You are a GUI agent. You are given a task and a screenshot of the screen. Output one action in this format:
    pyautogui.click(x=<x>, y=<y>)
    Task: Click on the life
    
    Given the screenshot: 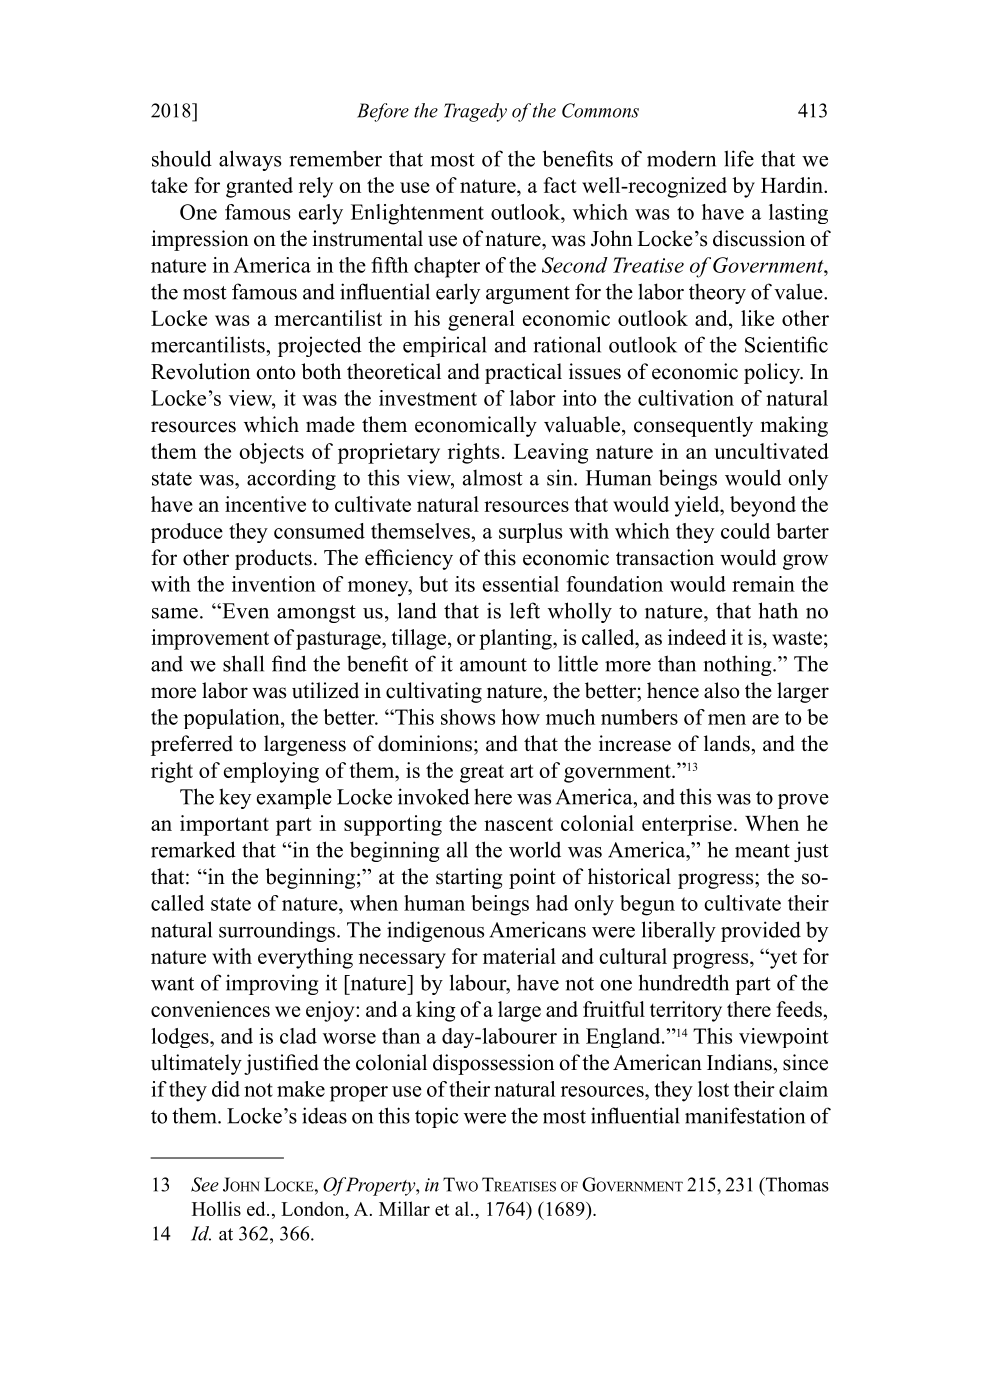 What is the action you would take?
    pyautogui.click(x=739, y=158)
